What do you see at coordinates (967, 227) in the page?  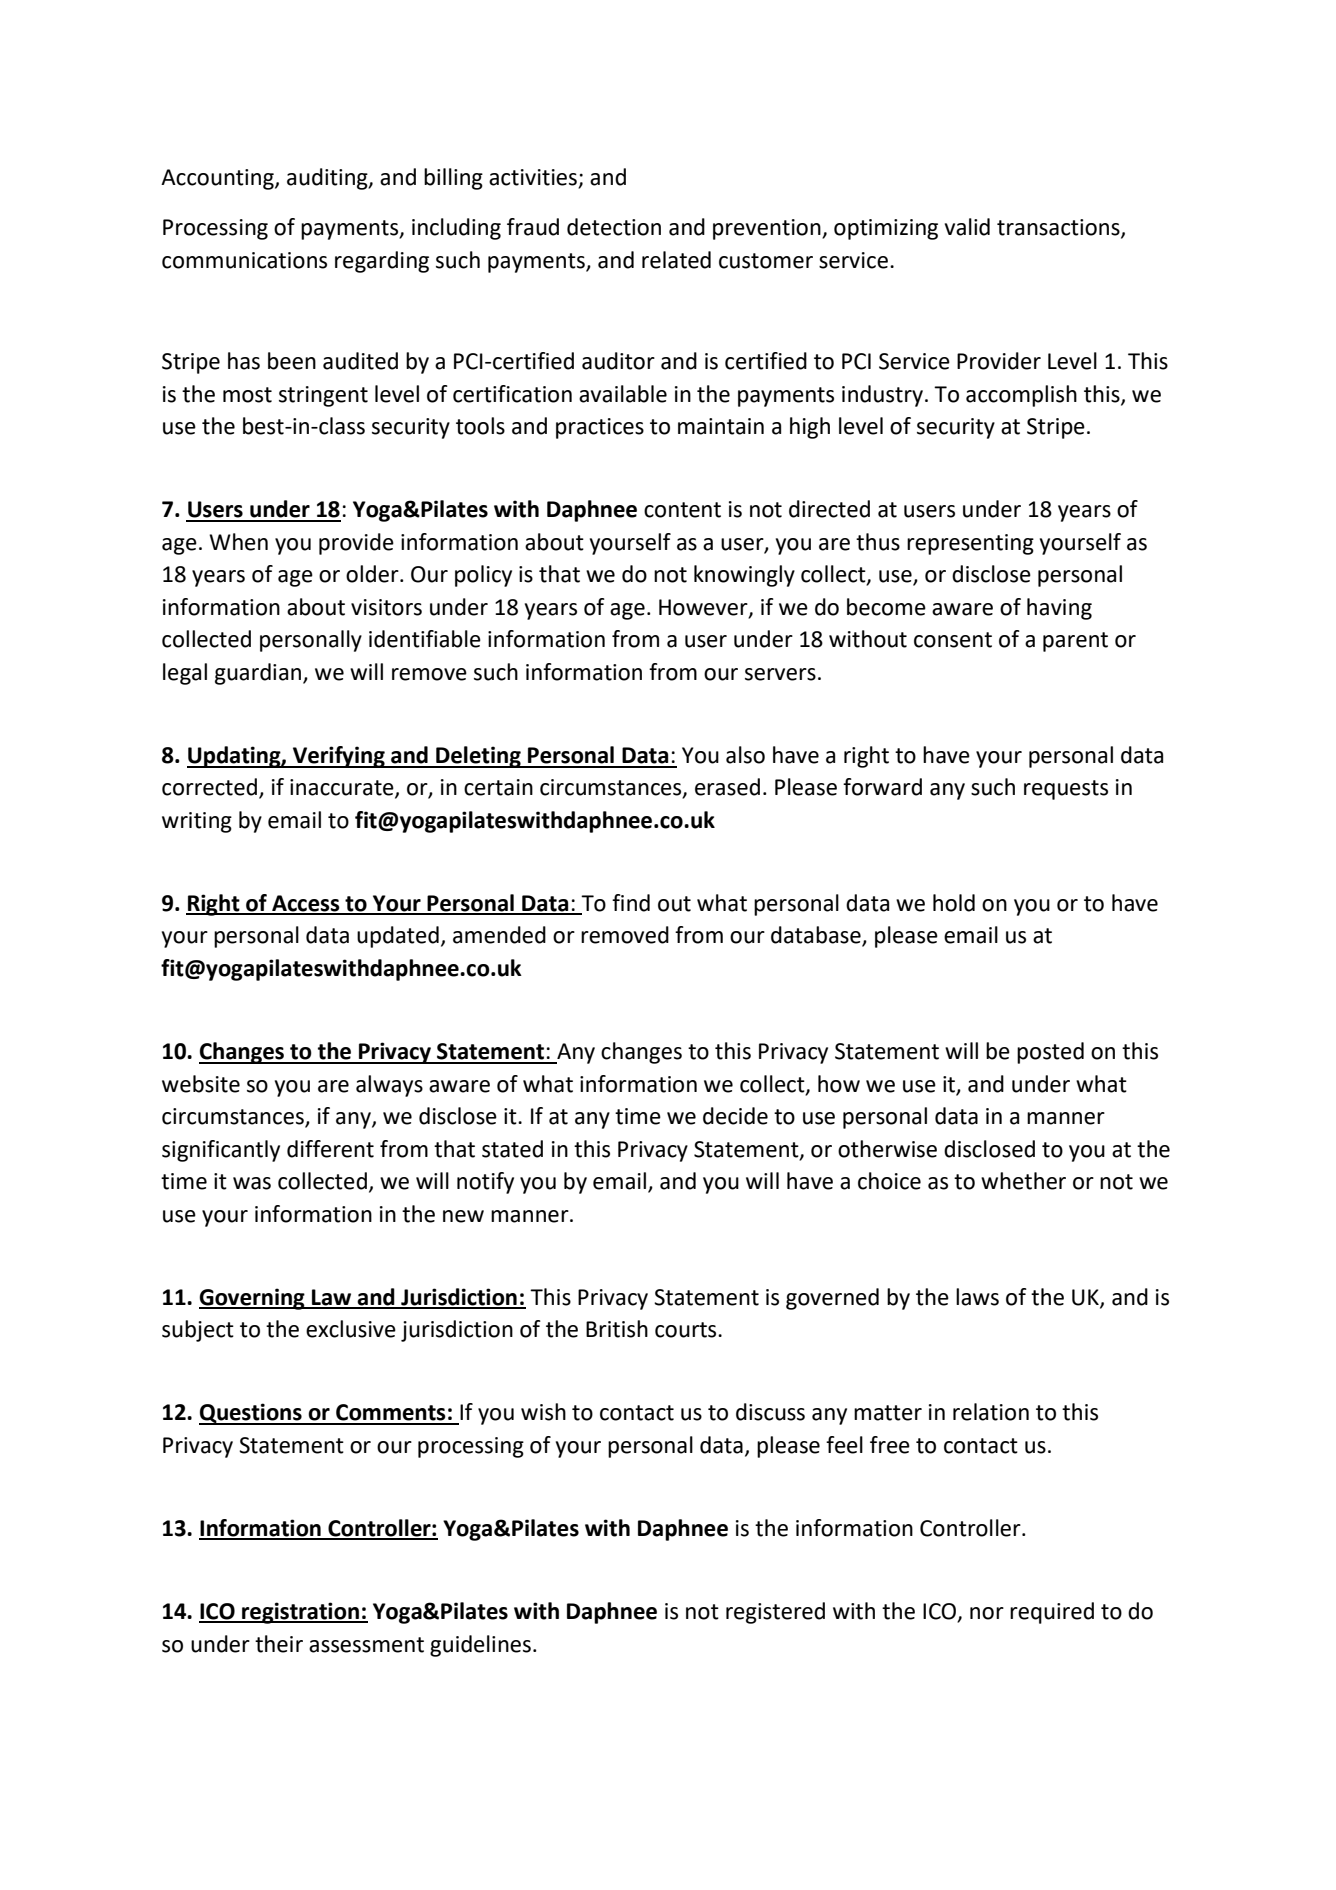 I see `valid` at bounding box center [967, 227].
